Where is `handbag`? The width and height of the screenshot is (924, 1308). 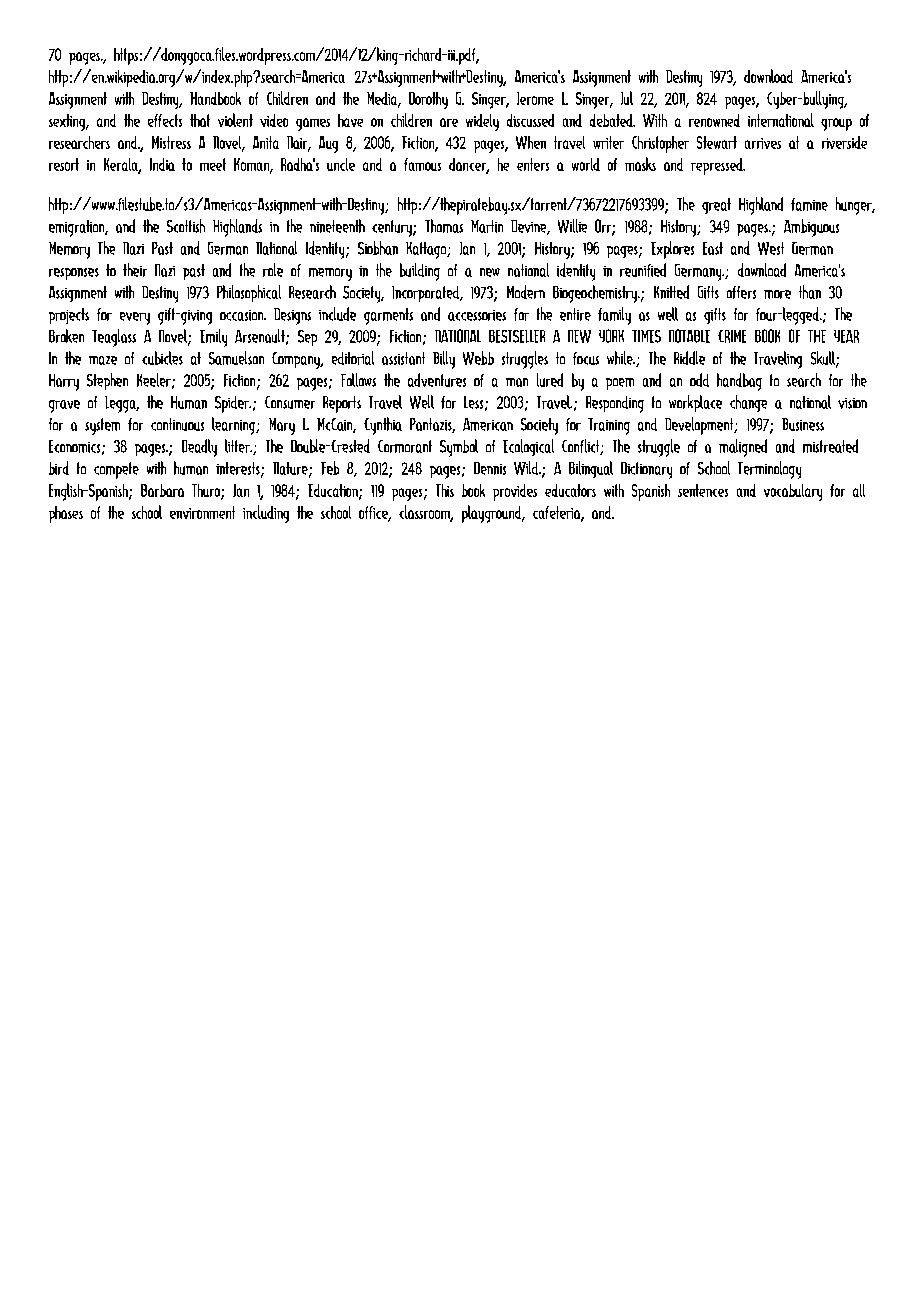 handbag is located at coordinates (739, 382).
